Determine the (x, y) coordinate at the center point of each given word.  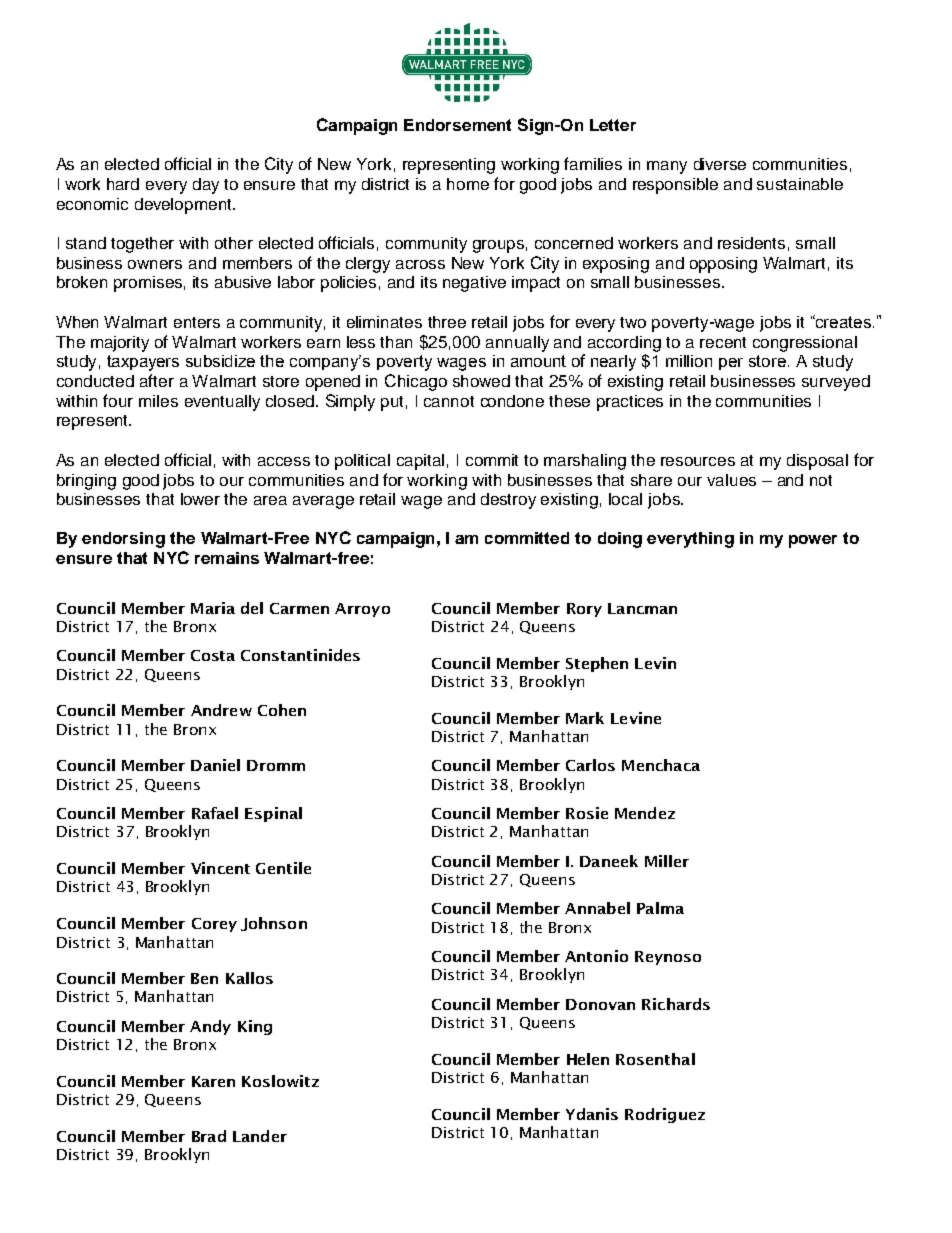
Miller (667, 861)
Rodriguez (665, 1115)
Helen (588, 1059)
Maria (213, 608)
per (731, 364)
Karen (213, 1081)
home (468, 184)
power (813, 541)
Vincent (220, 868)
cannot (449, 401)
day (206, 186)
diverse (720, 164)
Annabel (597, 908)
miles (158, 401)
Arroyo (362, 610)
